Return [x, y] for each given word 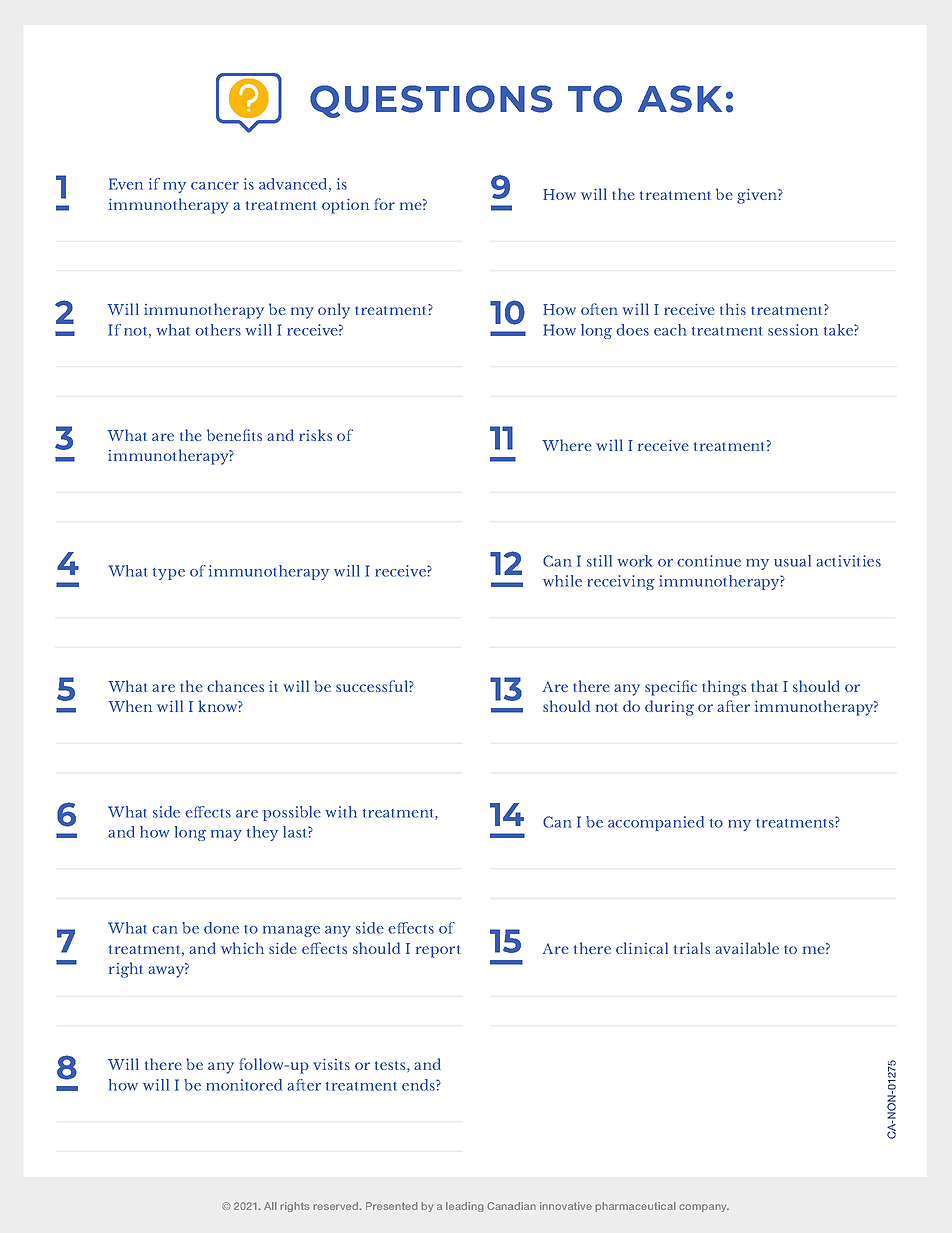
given [758, 196]
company [704, 1208]
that [764, 686]
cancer [215, 186]
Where [567, 445]
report [438, 951]
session [793, 330]
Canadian [511, 1206]
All [270, 1206]
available [747, 948]
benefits [234, 435]
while [562, 581]
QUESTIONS [431, 101]
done [221, 928]
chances [235, 686]
